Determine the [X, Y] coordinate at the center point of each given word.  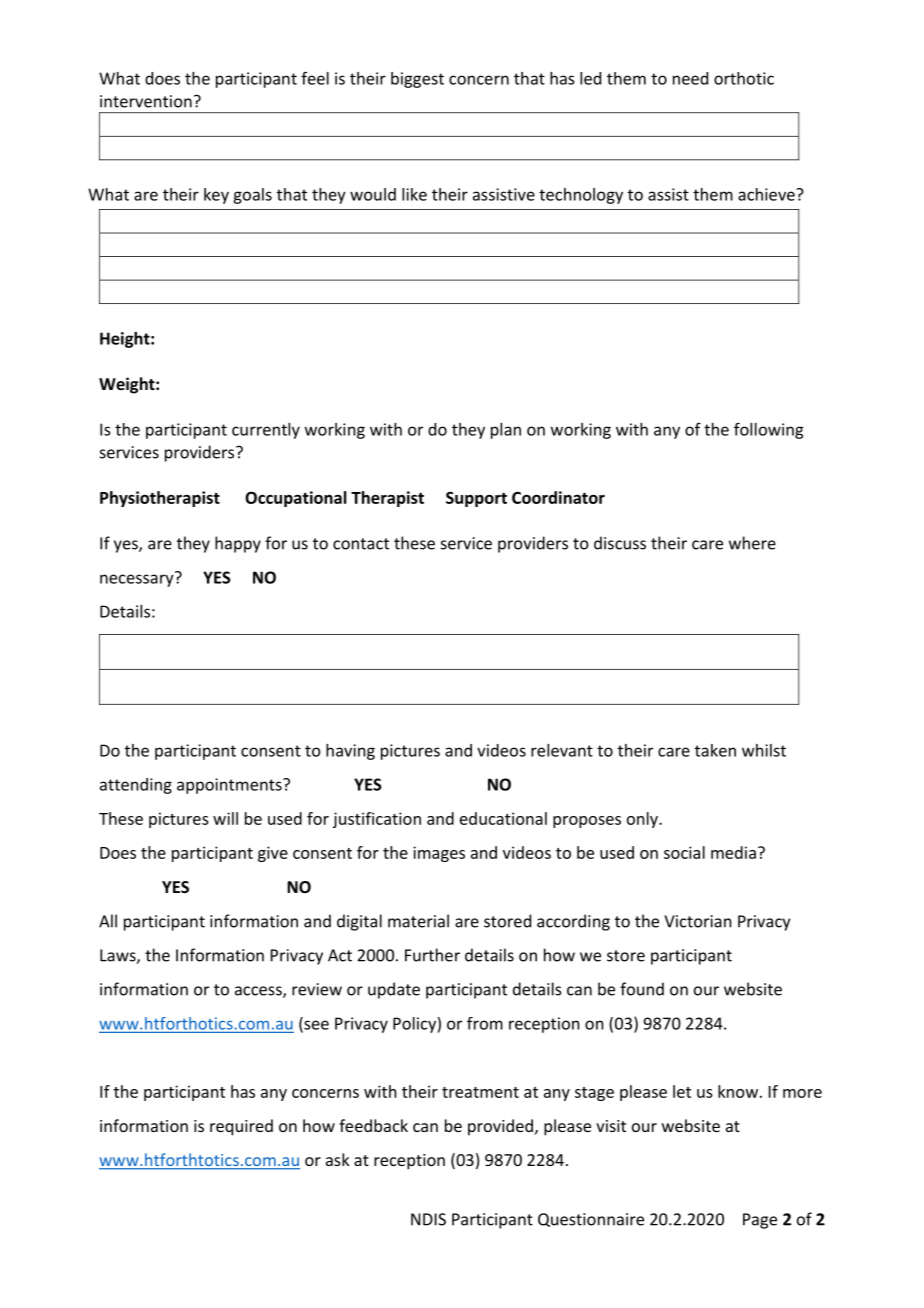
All [108, 921]
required [241, 1127]
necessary [138, 579]
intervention [146, 101]
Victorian [697, 921]
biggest [417, 80]
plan [506, 431]
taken [715, 750]
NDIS [428, 1219]
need [690, 78]
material [418, 921]
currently [266, 431]
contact [361, 544]
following [768, 430]
